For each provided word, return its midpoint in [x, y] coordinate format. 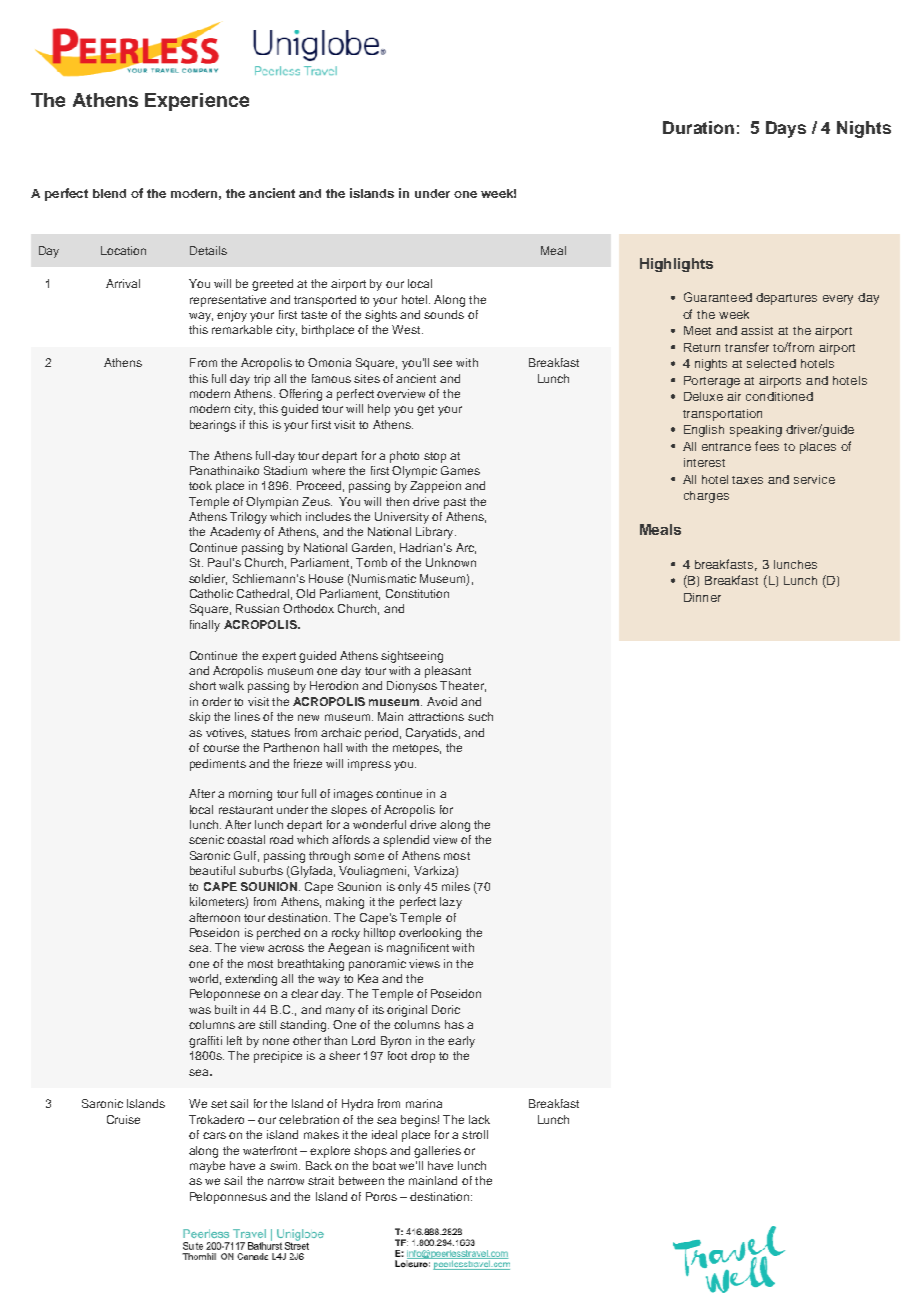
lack [479, 1119]
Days [786, 129]
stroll [475, 1134]
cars [214, 1135]
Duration [698, 127]
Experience [197, 102]
